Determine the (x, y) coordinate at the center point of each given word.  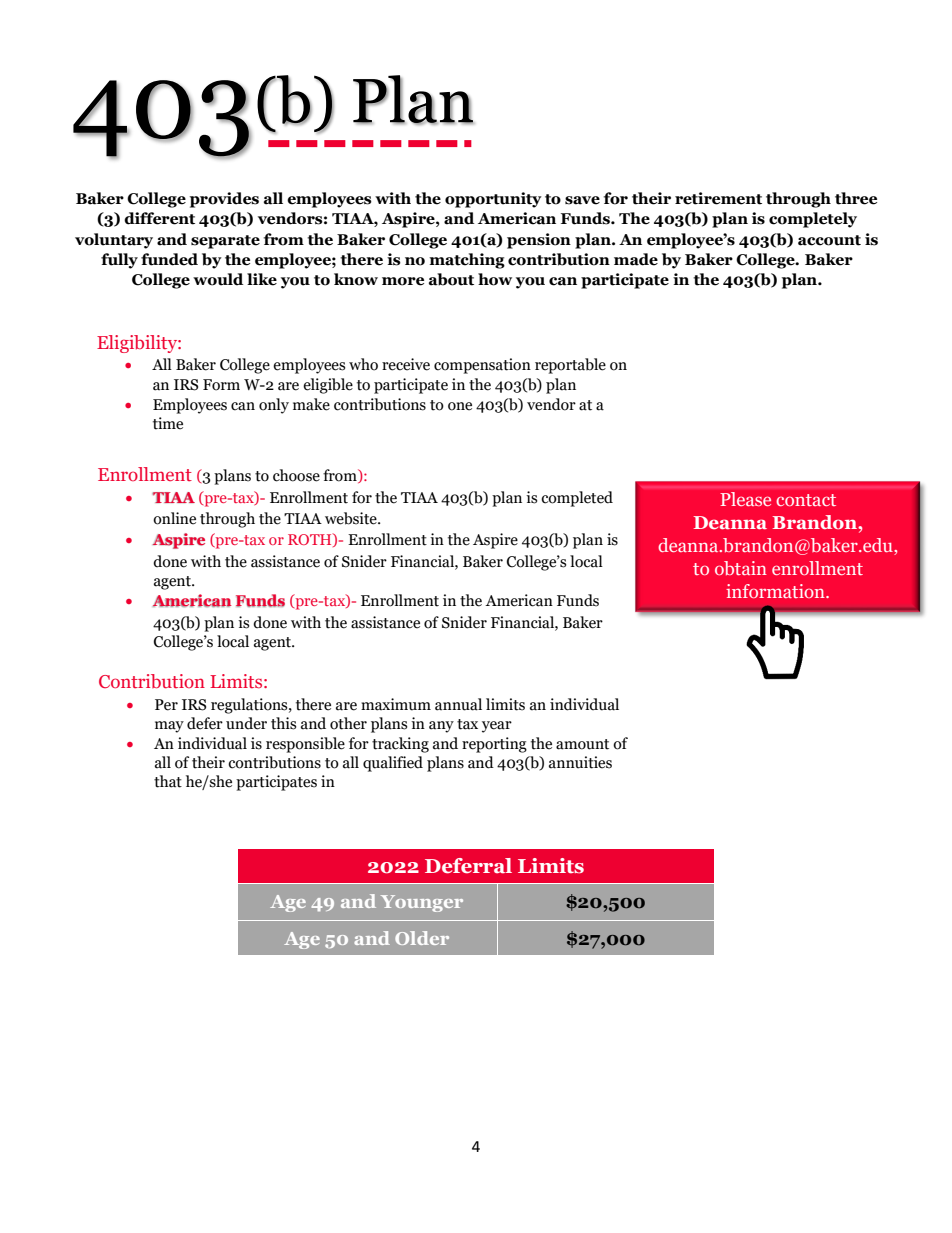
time (168, 423)
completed (577, 499)
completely (813, 220)
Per (166, 705)
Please (745, 499)
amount (582, 744)
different (159, 218)
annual (458, 704)
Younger (422, 903)
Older (422, 938)
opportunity (493, 200)
